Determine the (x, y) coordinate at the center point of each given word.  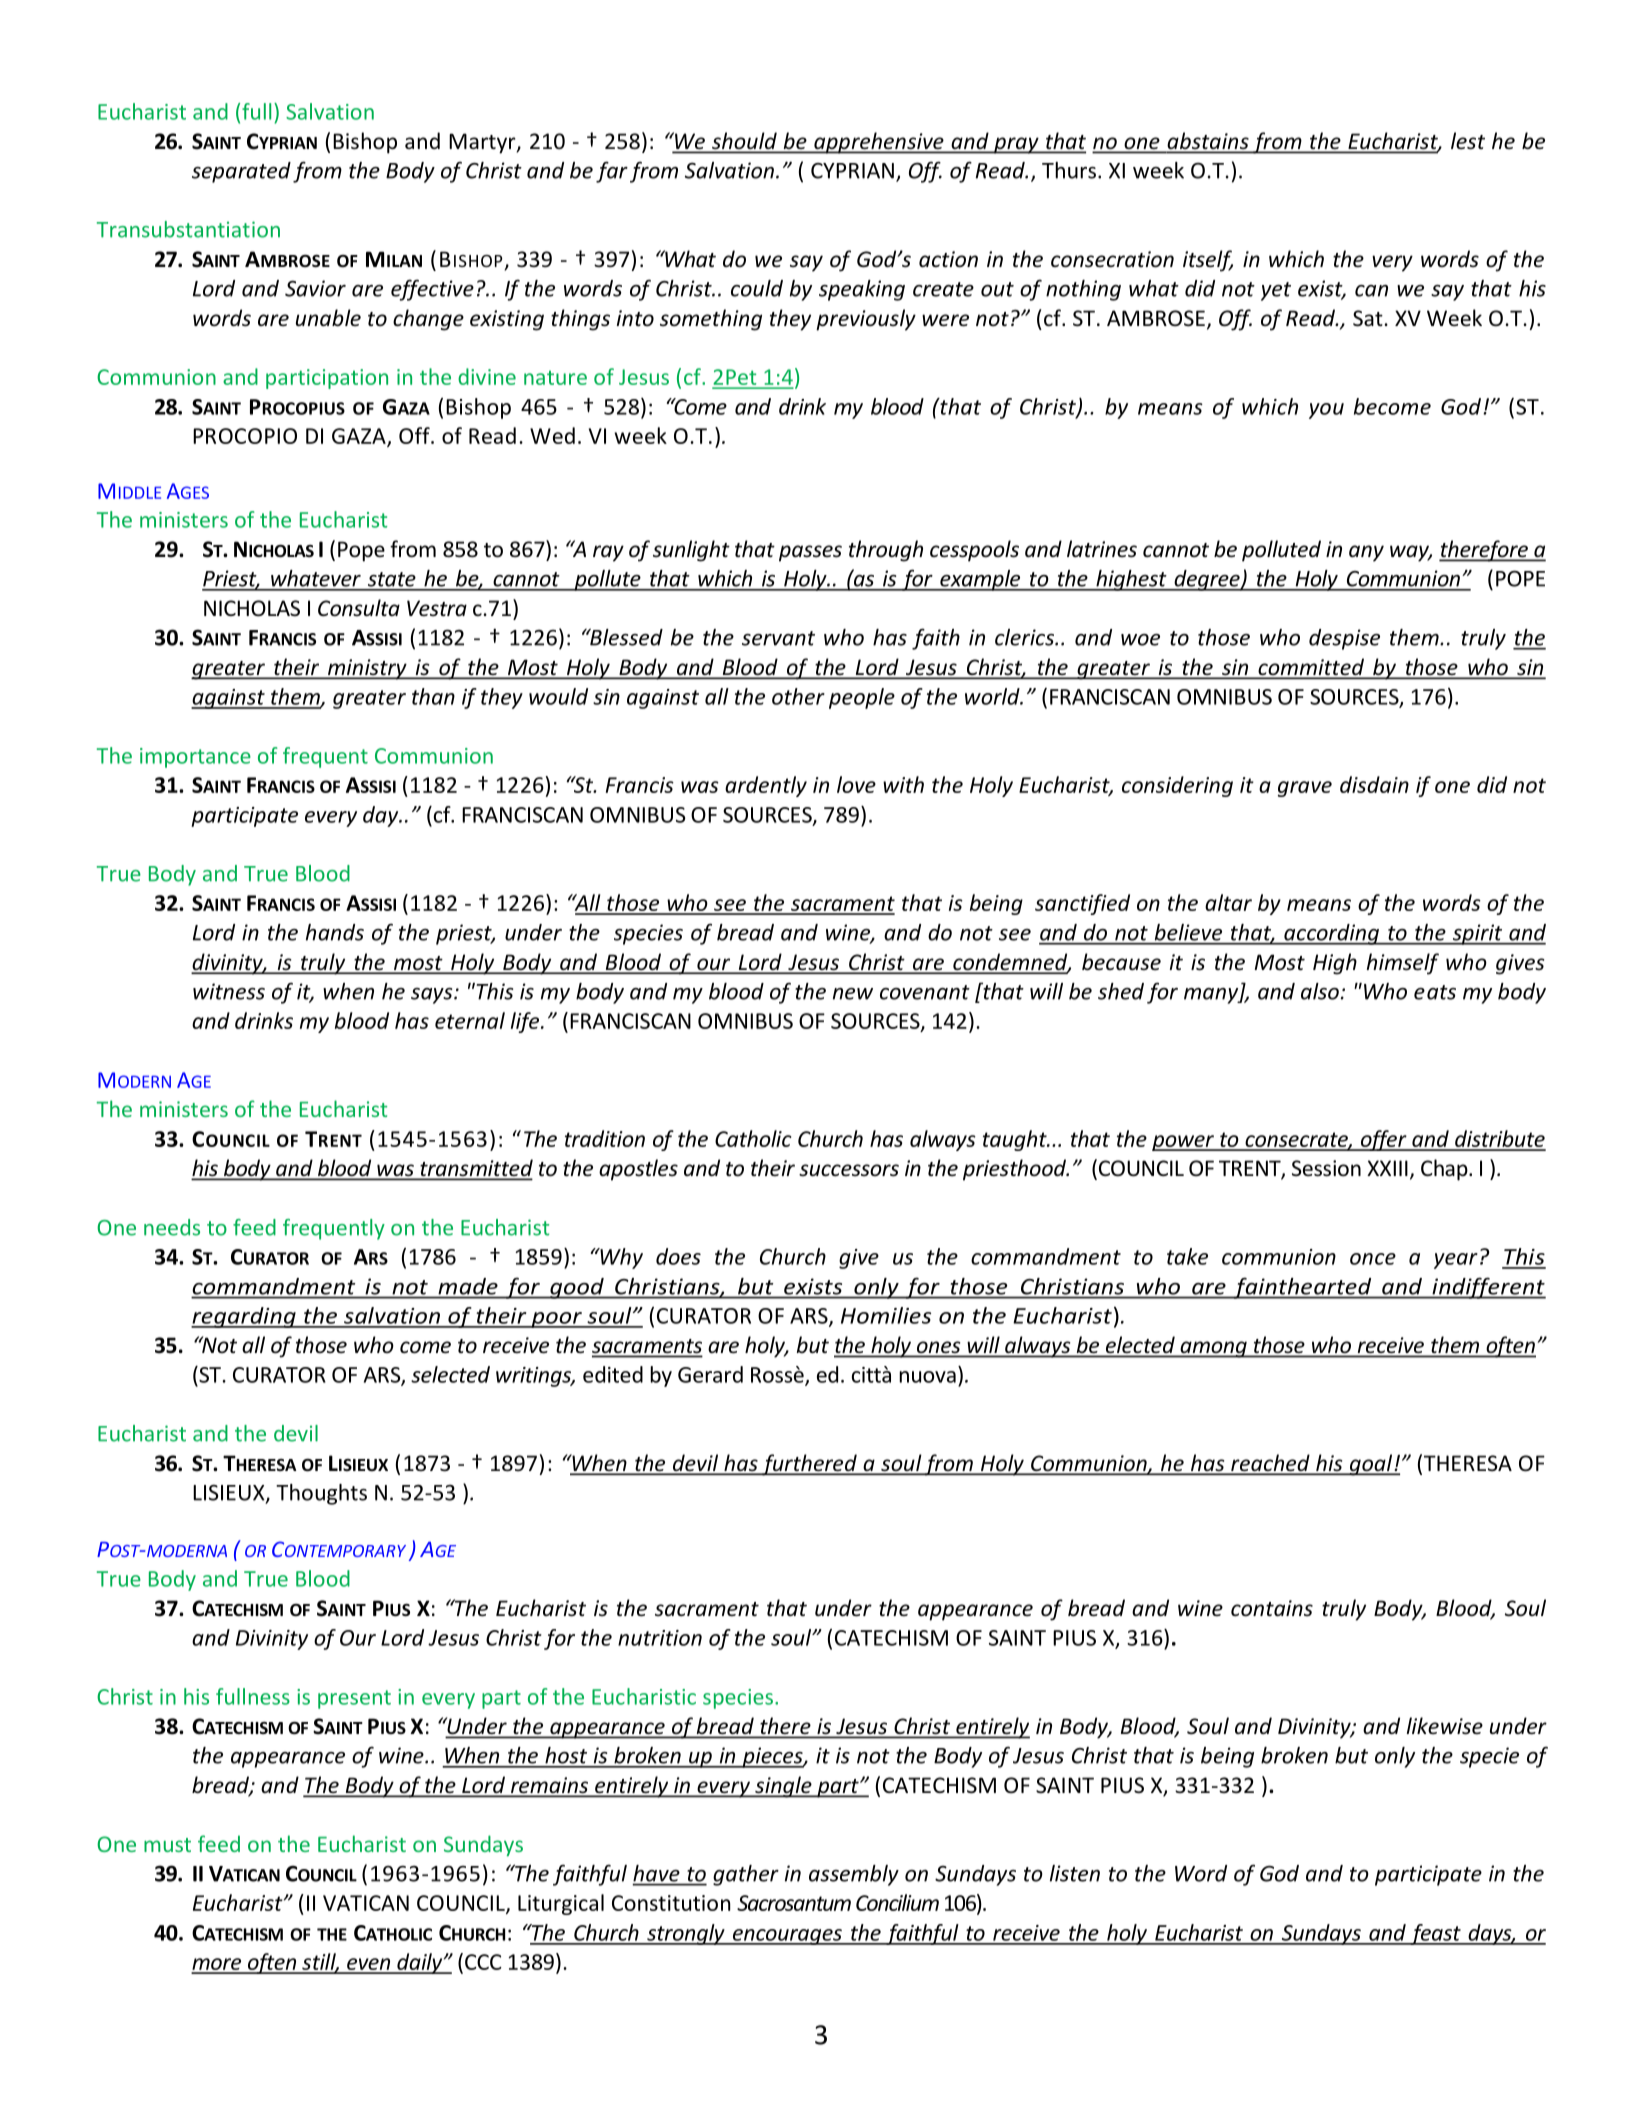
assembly (854, 1875)
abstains (1208, 142)
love (856, 784)
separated (241, 172)
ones (938, 1347)
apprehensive (879, 143)
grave (1305, 789)
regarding (244, 1317)
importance (195, 758)
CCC (483, 1962)
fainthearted (1302, 1288)
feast (1435, 1934)
